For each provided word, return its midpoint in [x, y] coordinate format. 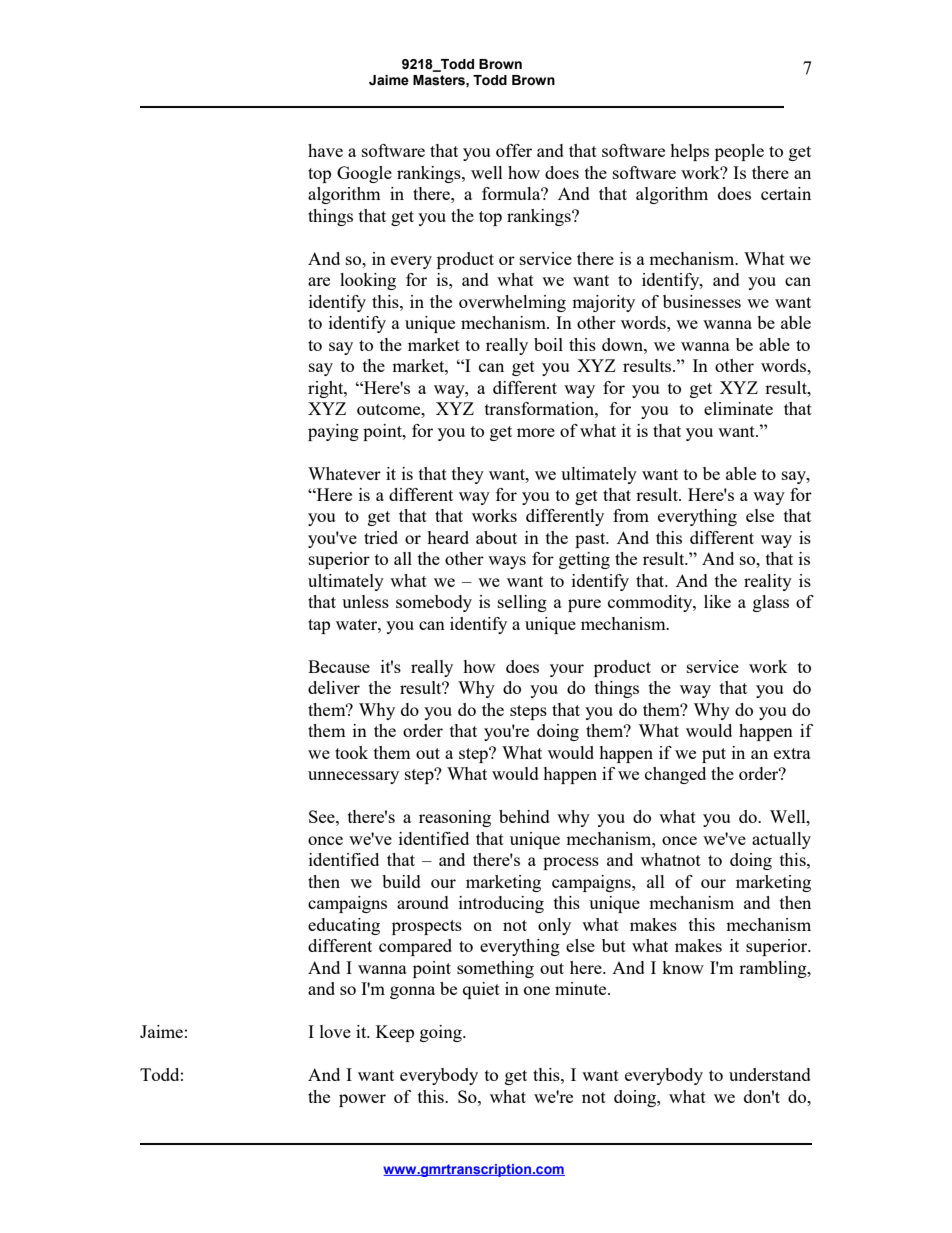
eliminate [738, 408]
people [739, 152]
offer [514, 150]
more [536, 432]
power [362, 1100]
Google [364, 174]
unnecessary [353, 777]
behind [524, 816]
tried [381, 537]
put [714, 755]
